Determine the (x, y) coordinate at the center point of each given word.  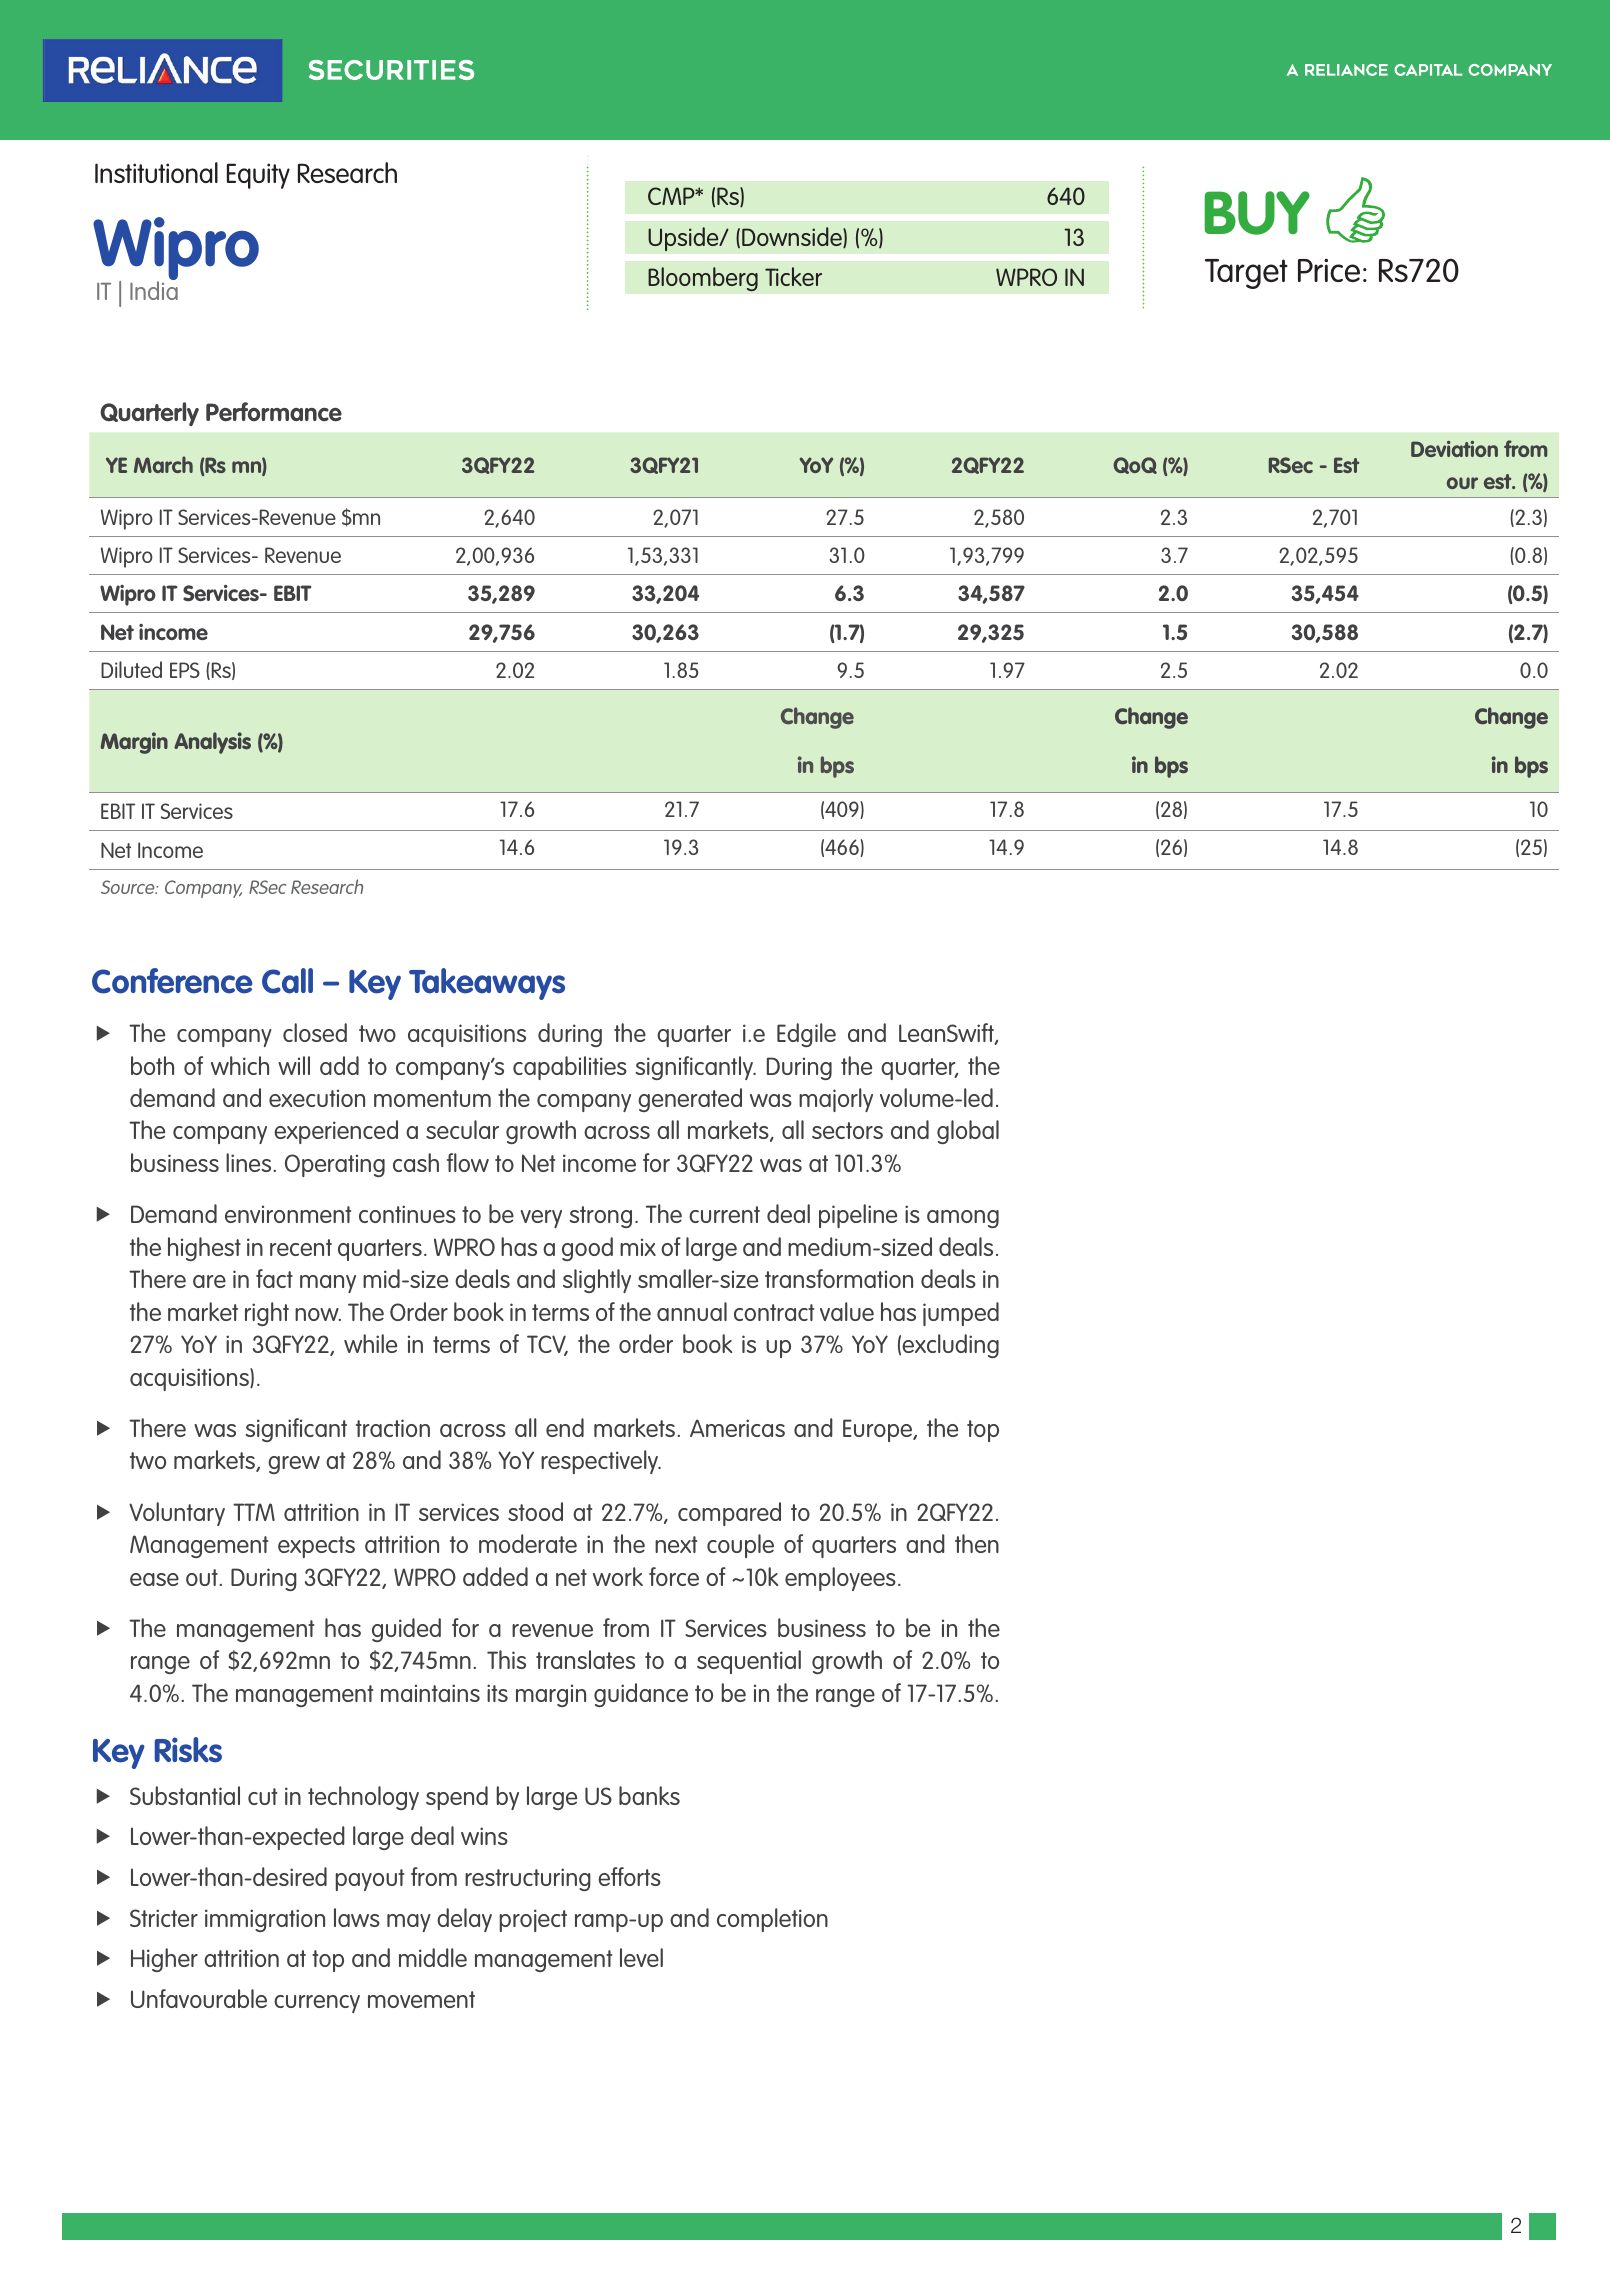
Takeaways (487, 984)
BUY (1257, 213)
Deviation (1454, 449)
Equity (258, 176)
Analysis (212, 743)
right (267, 1314)
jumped (961, 1314)
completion (772, 1920)
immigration (265, 1920)
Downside (793, 237)
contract (774, 1312)
